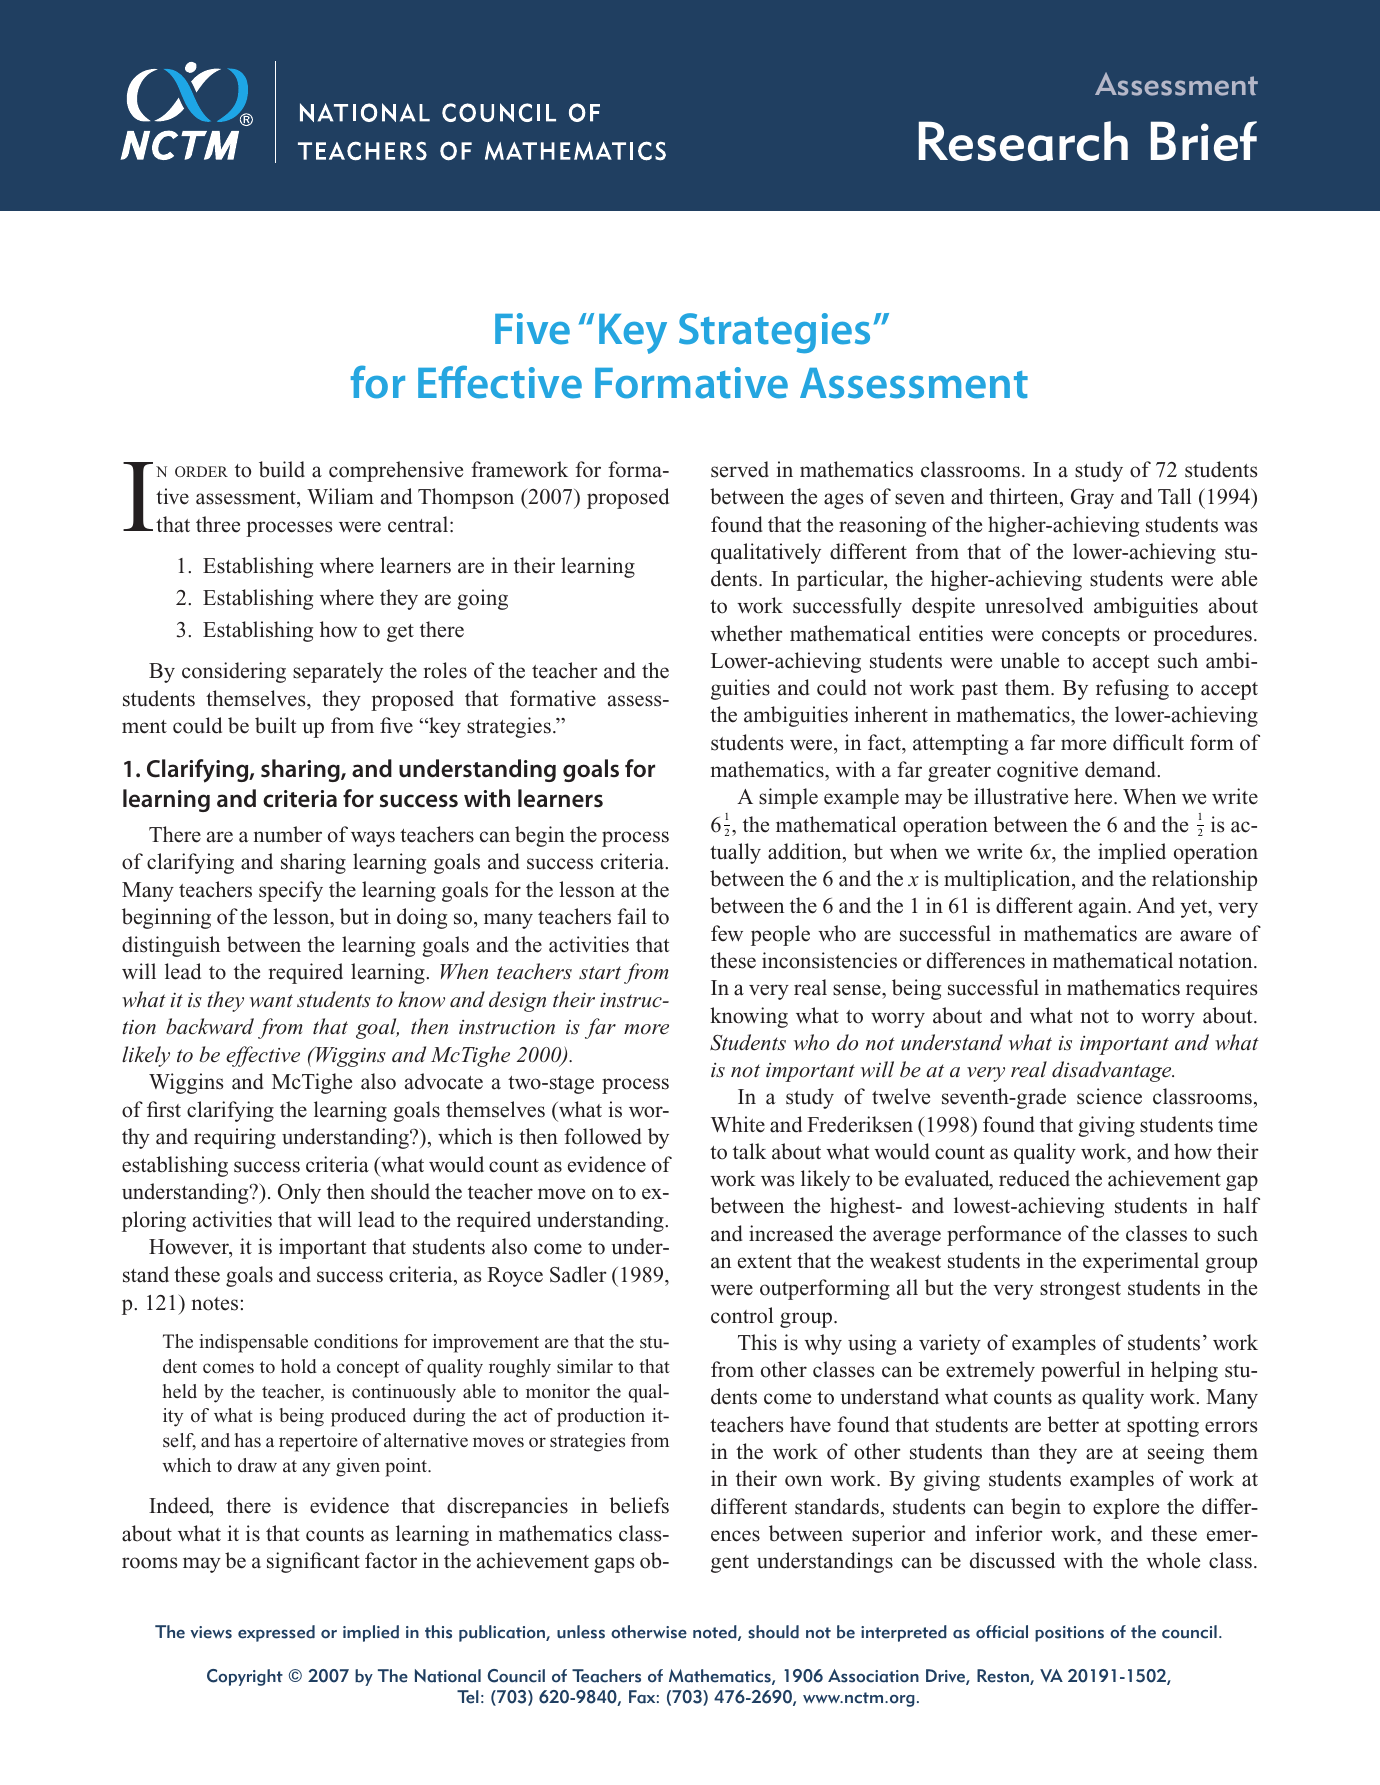 The width and height of the page is (1380, 1785). I want to click on talk, so click(749, 1151).
